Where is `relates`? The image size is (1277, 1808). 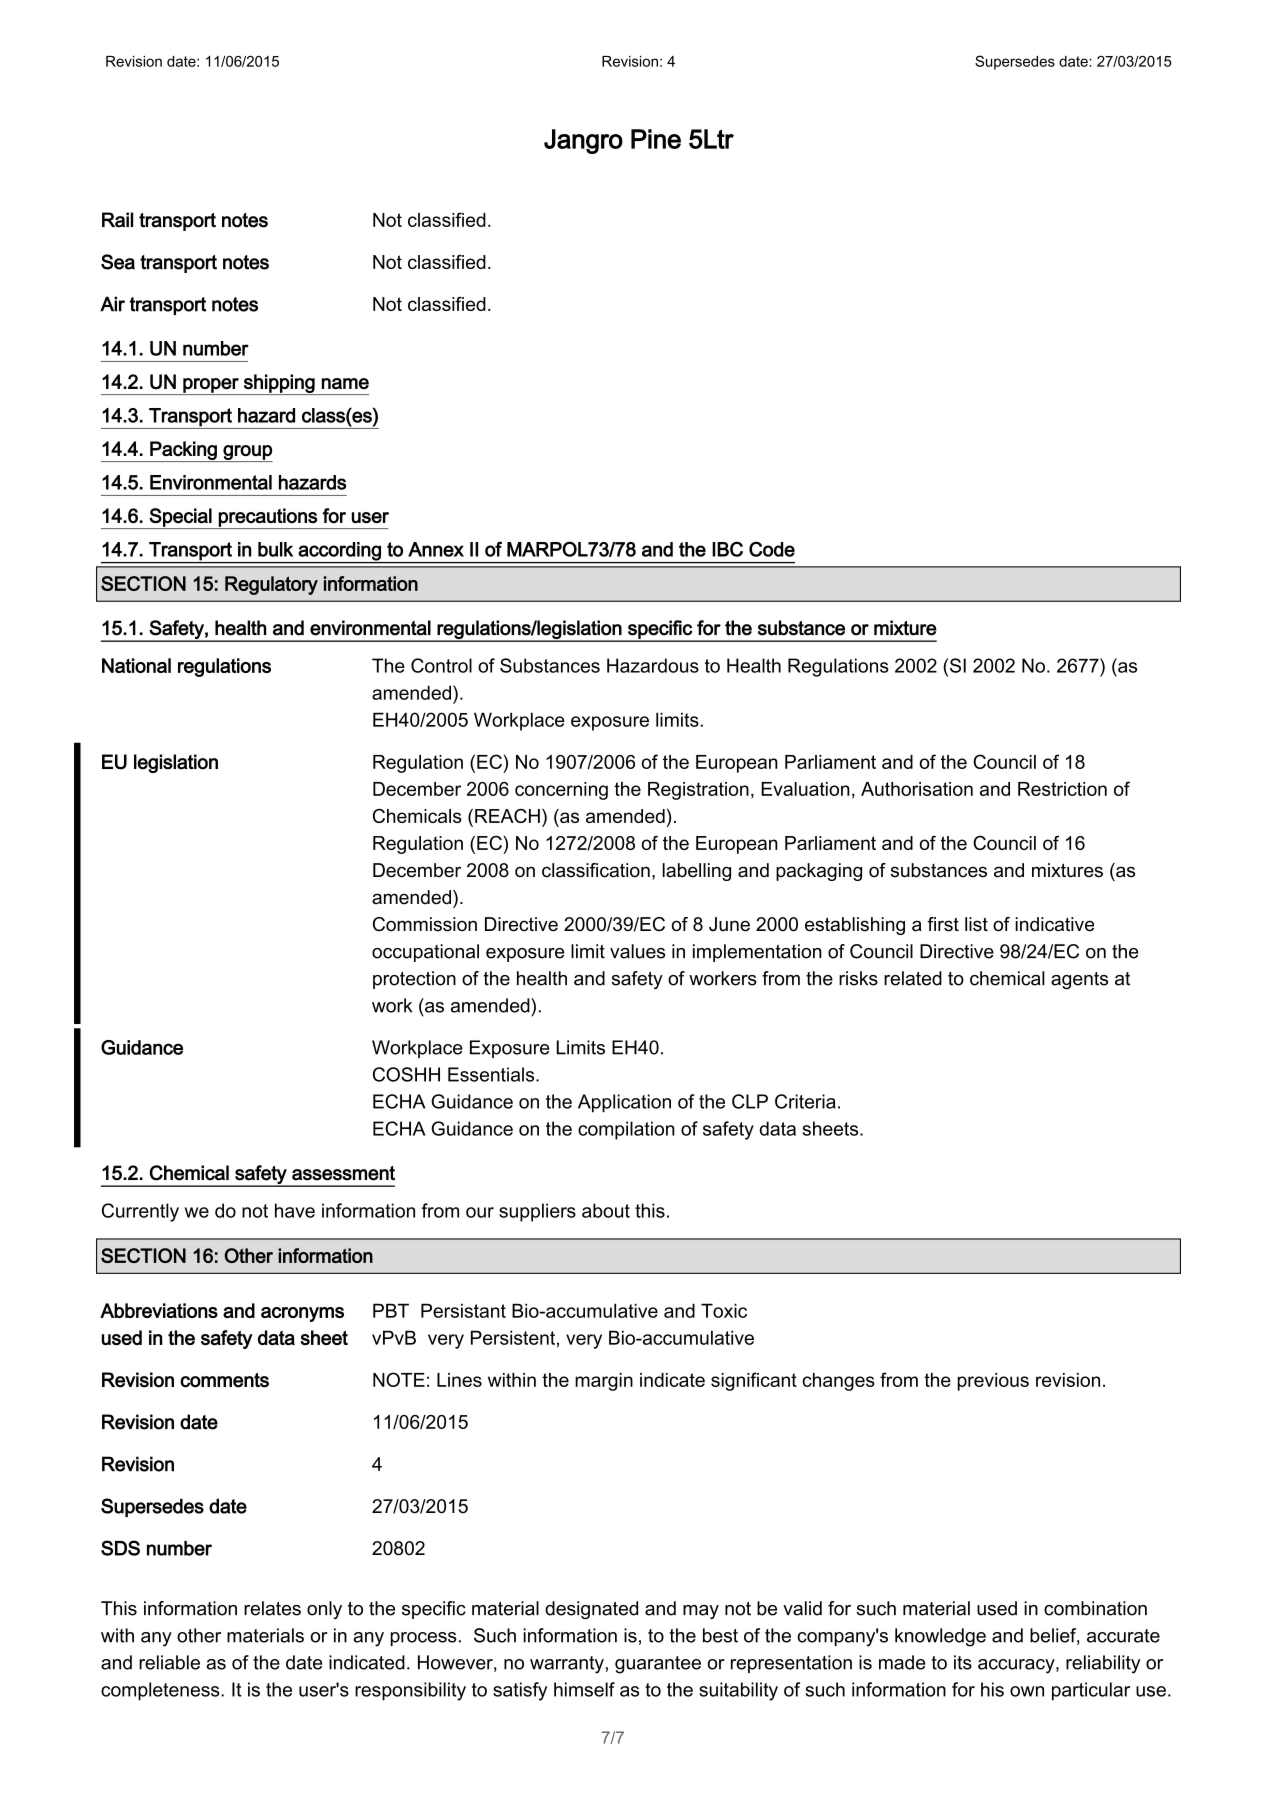 relates is located at coordinates (272, 1608).
